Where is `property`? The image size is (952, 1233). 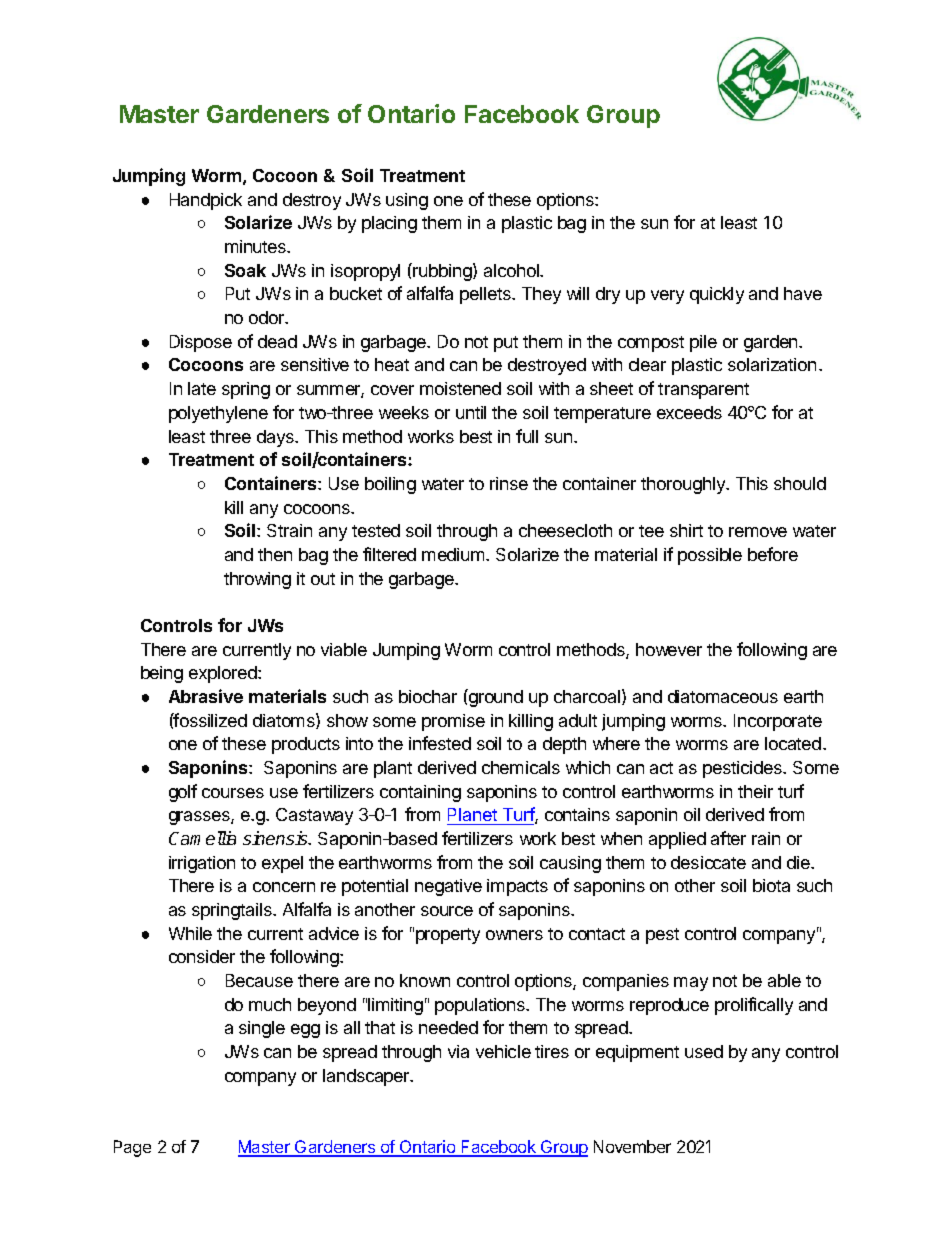 property is located at coordinates (448, 936).
